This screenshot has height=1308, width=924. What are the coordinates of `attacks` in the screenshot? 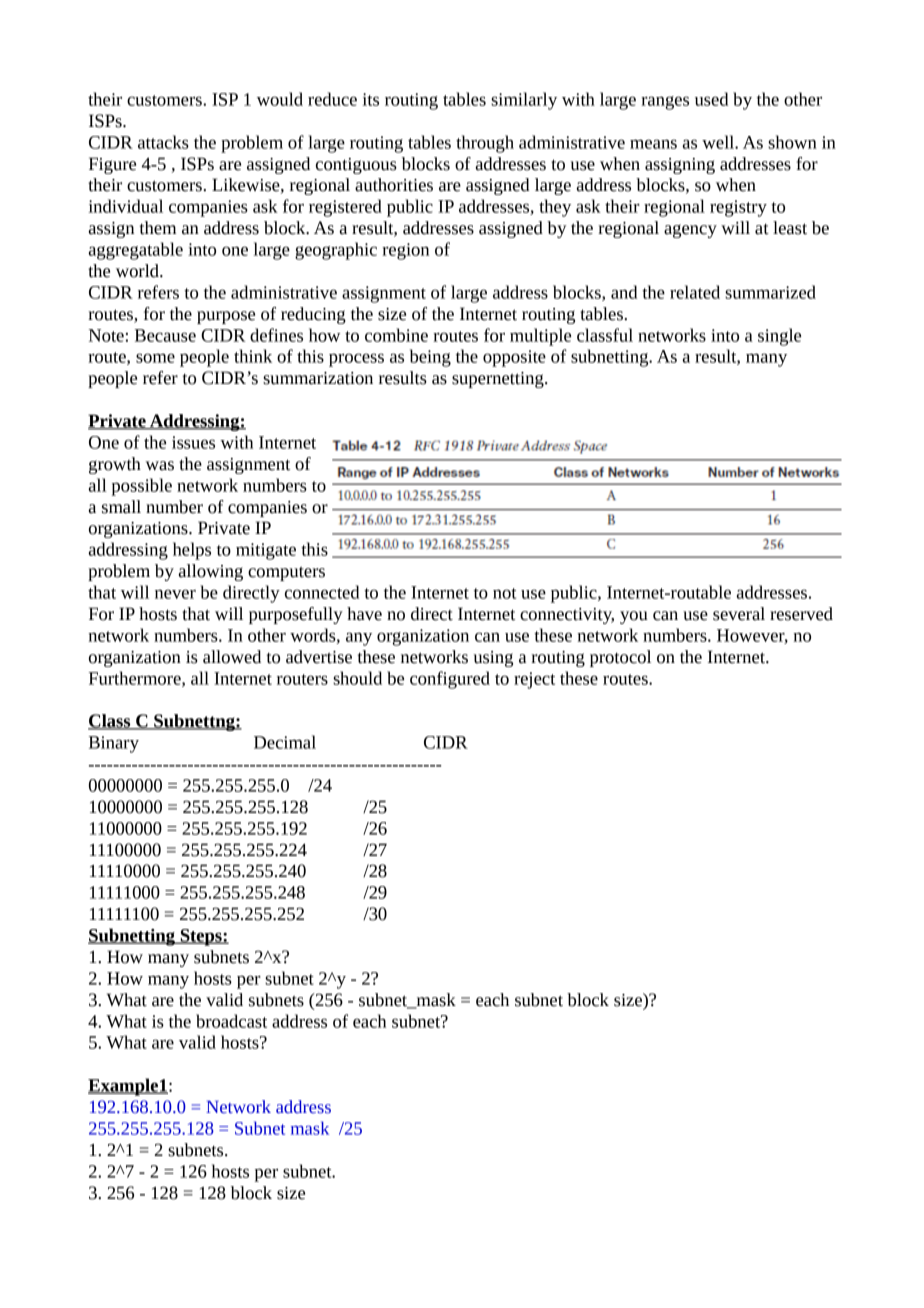 It's located at (163, 142).
